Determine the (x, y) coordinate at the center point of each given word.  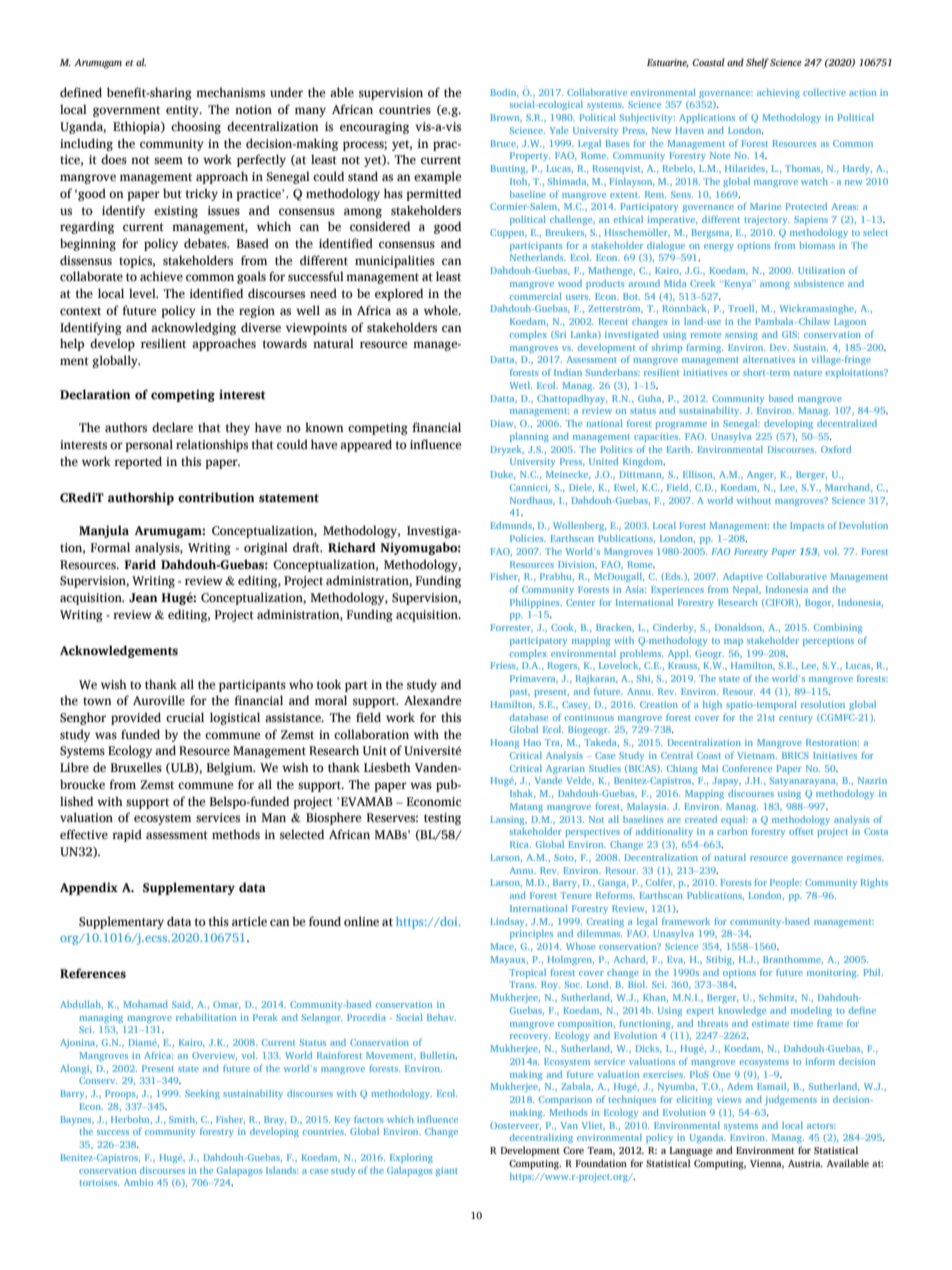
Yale (559, 130)
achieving (778, 93)
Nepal (747, 590)
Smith (183, 1119)
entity (183, 111)
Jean (143, 598)
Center (580, 602)
